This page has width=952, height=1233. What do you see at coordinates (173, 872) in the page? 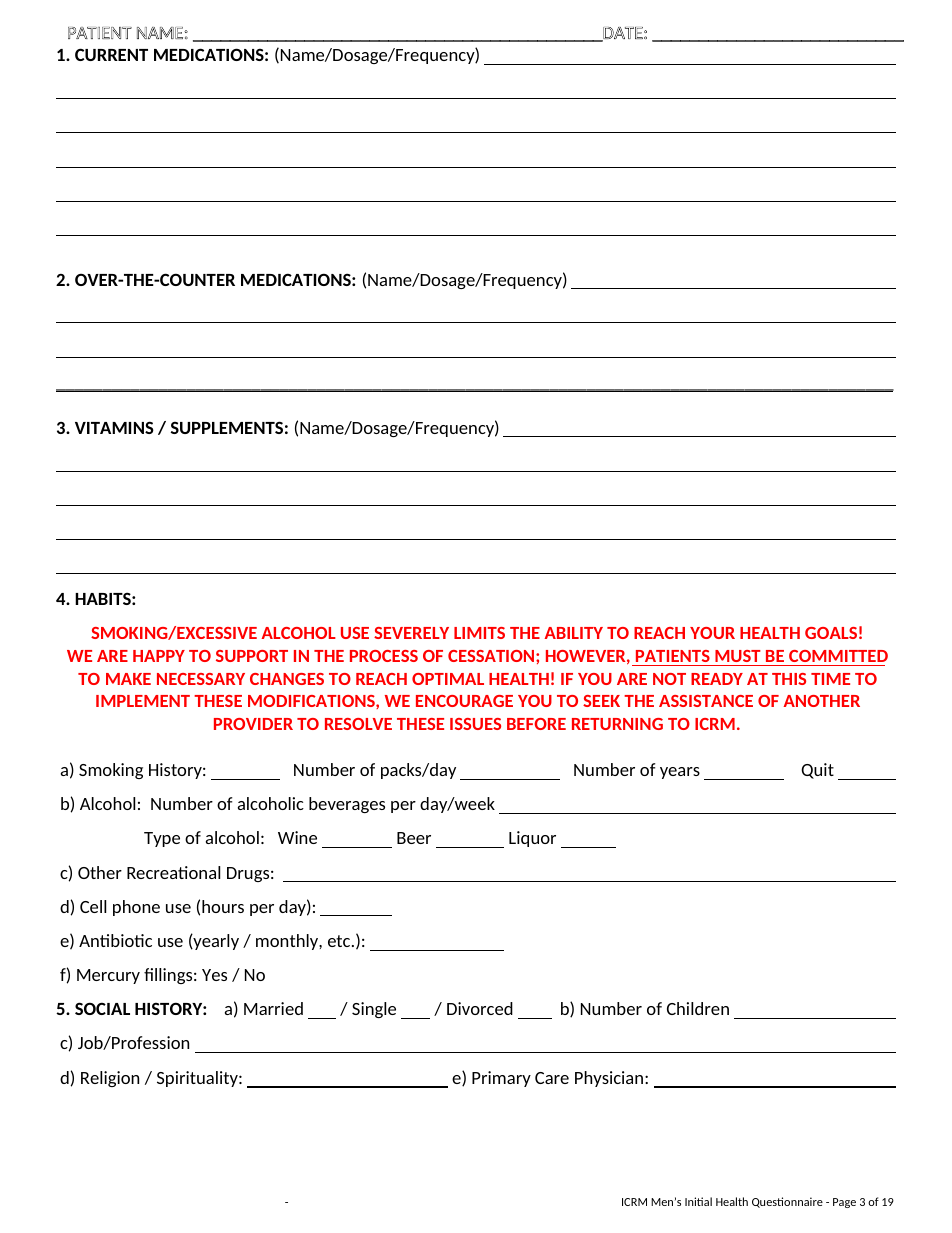
I see `Recreational` at bounding box center [173, 872].
